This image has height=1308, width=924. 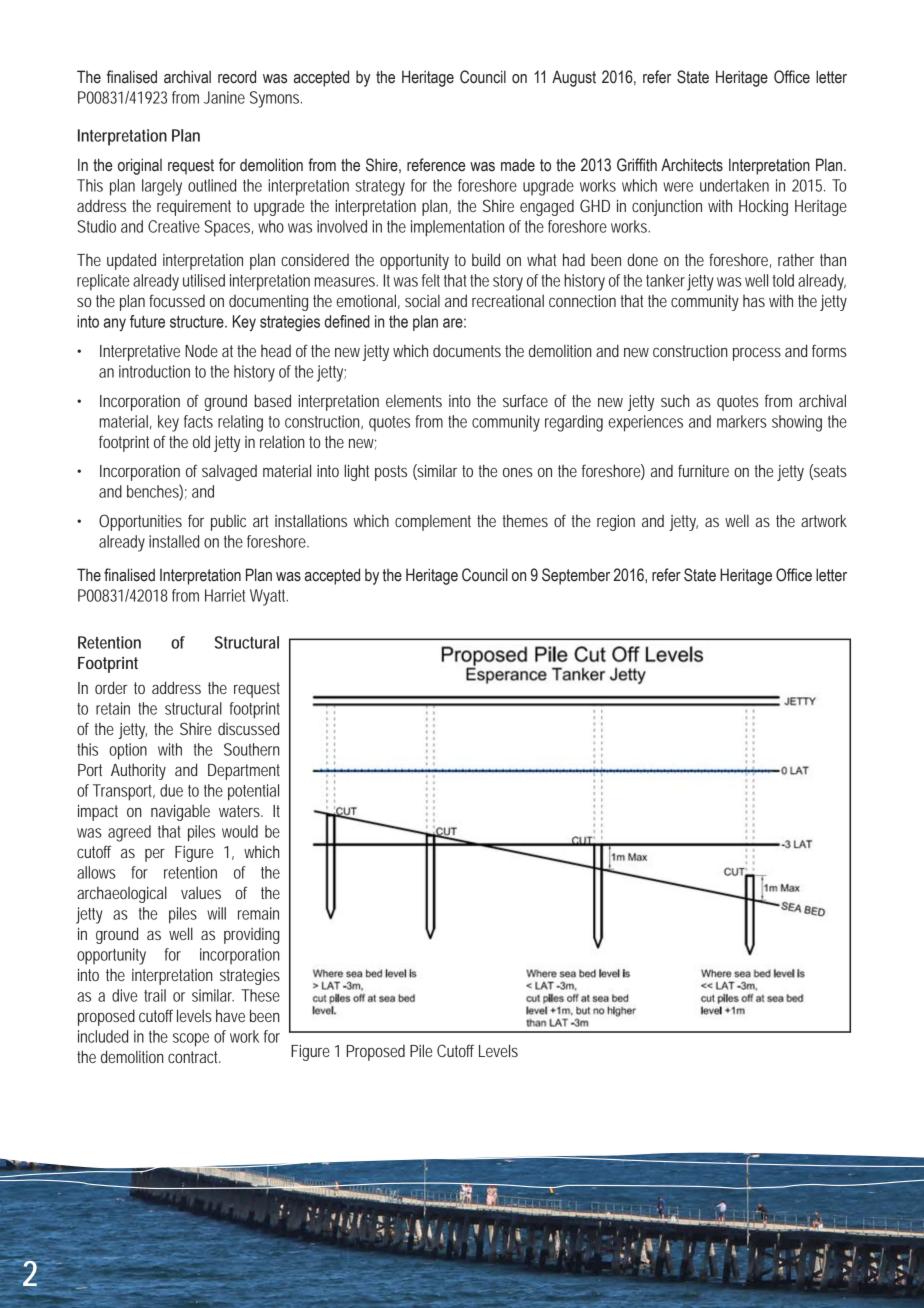 I want to click on discussed, so click(x=248, y=728).
